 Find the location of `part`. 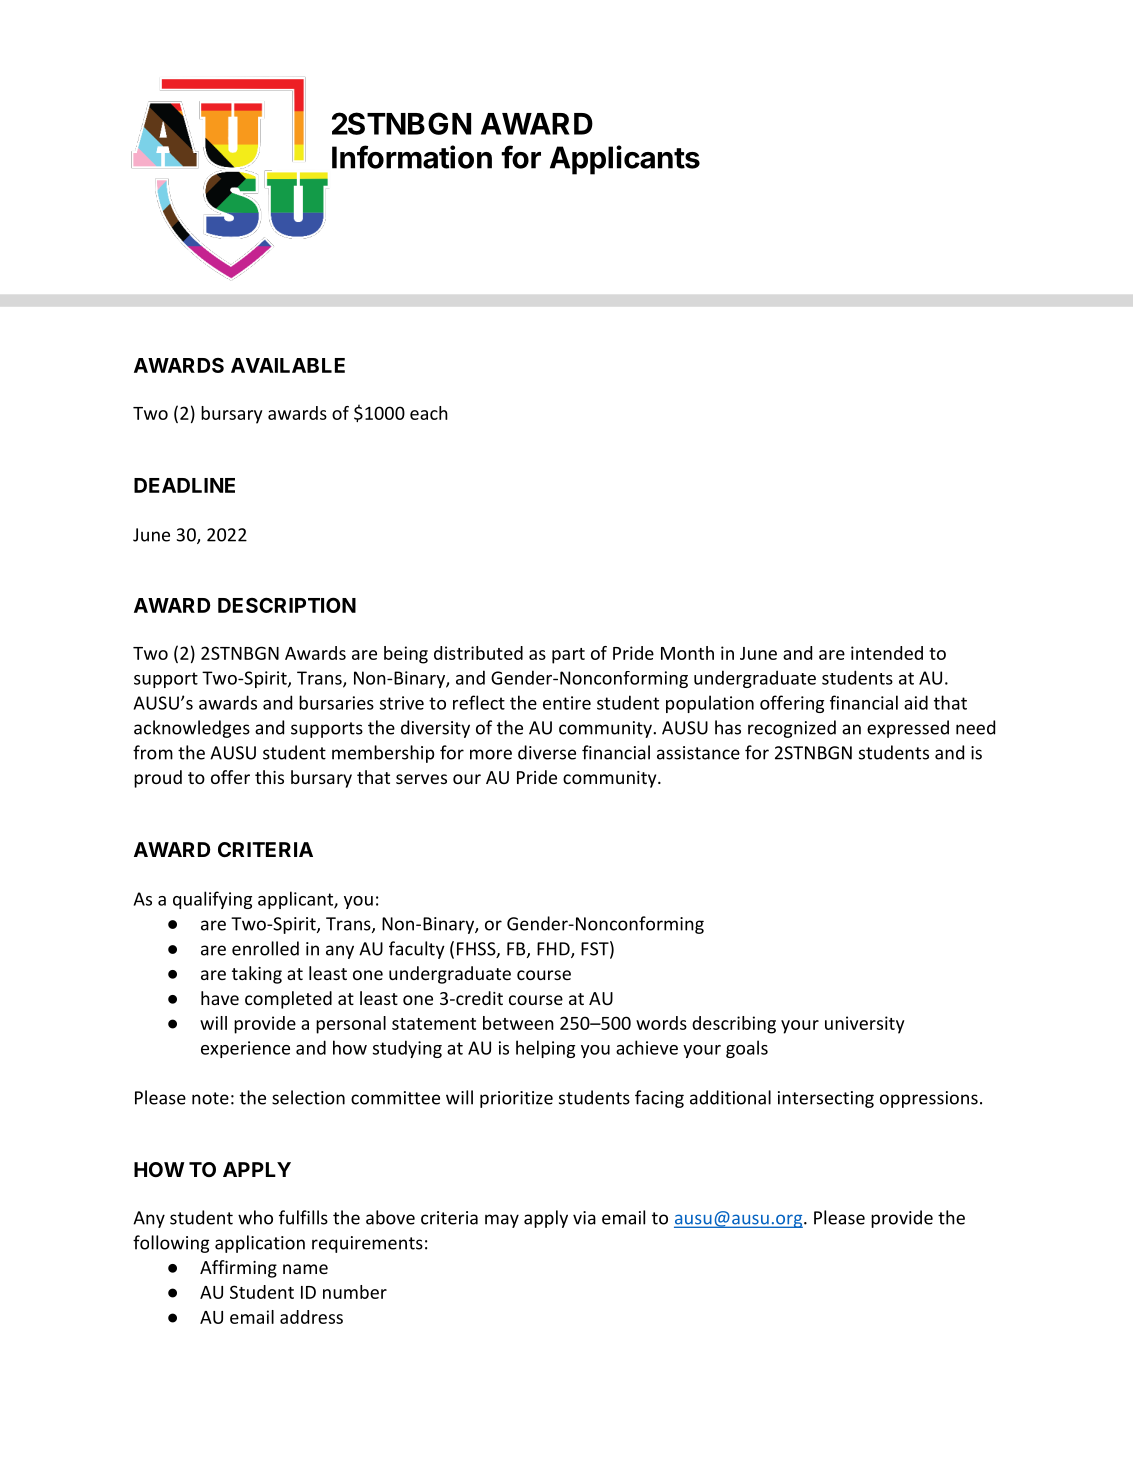

part is located at coordinates (568, 656).
